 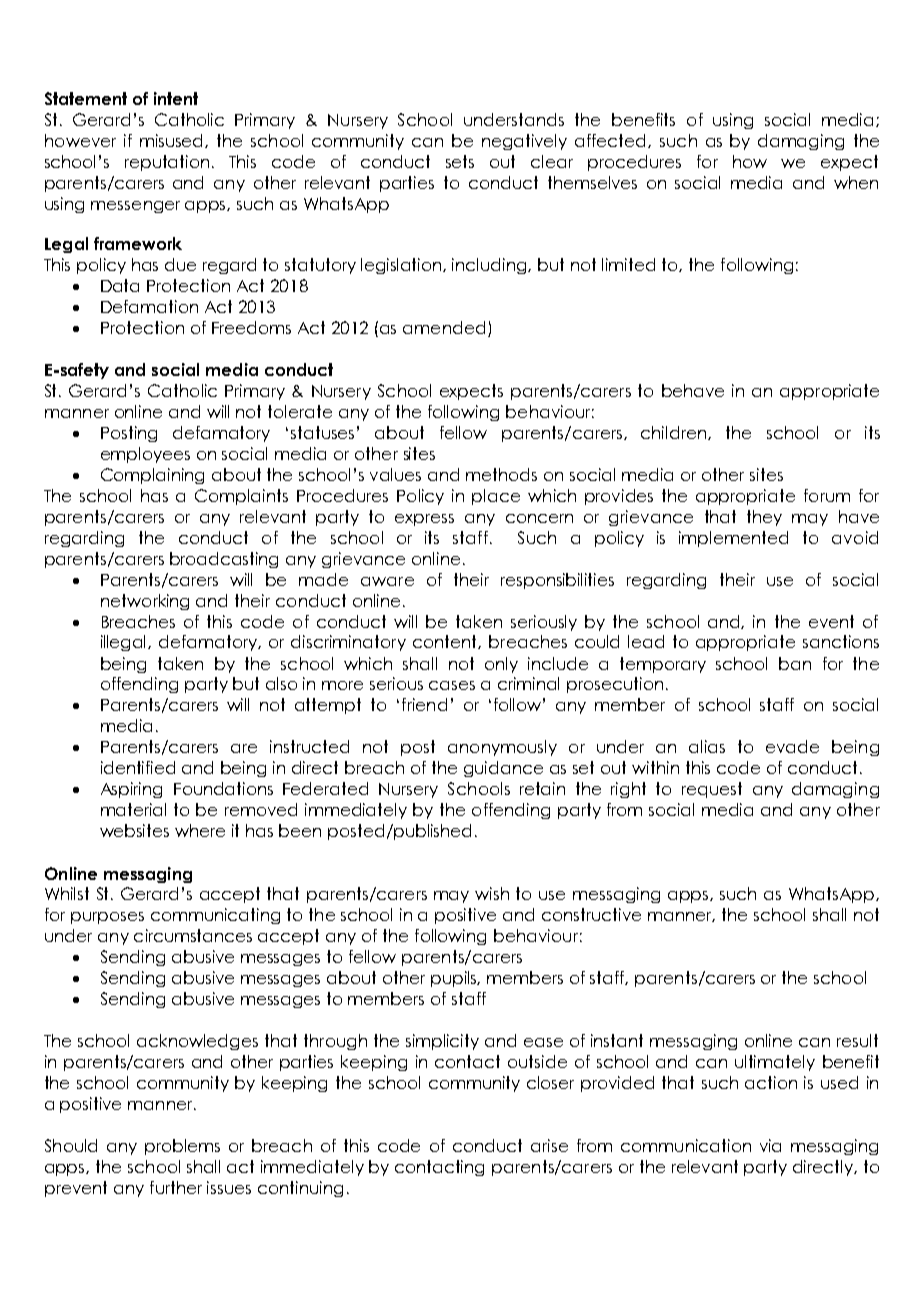 What do you see at coordinates (182, 1147) in the screenshot?
I see `problems` at bounding box center [182, 1147].
